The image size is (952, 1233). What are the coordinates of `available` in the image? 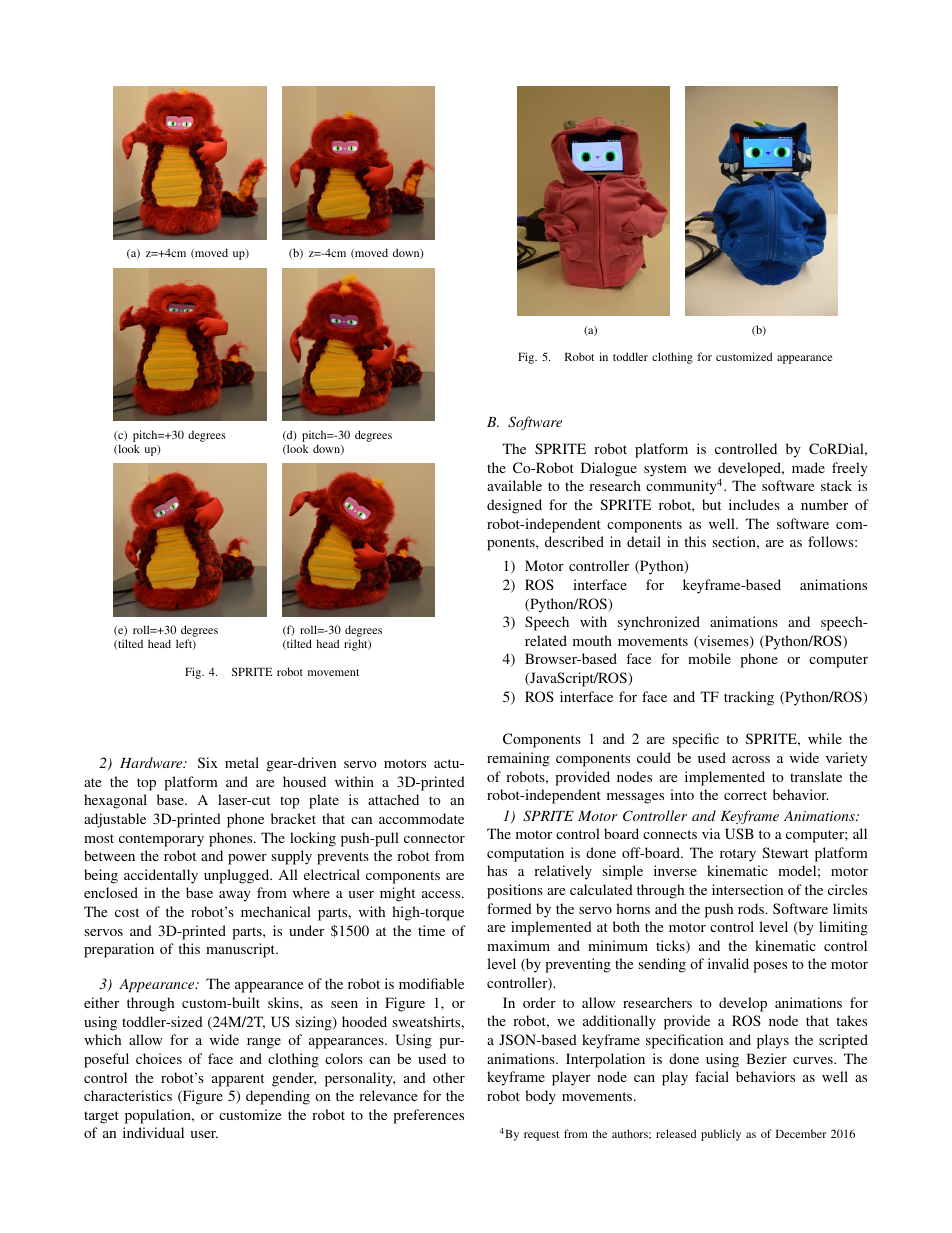 It's located at (514, 485).
